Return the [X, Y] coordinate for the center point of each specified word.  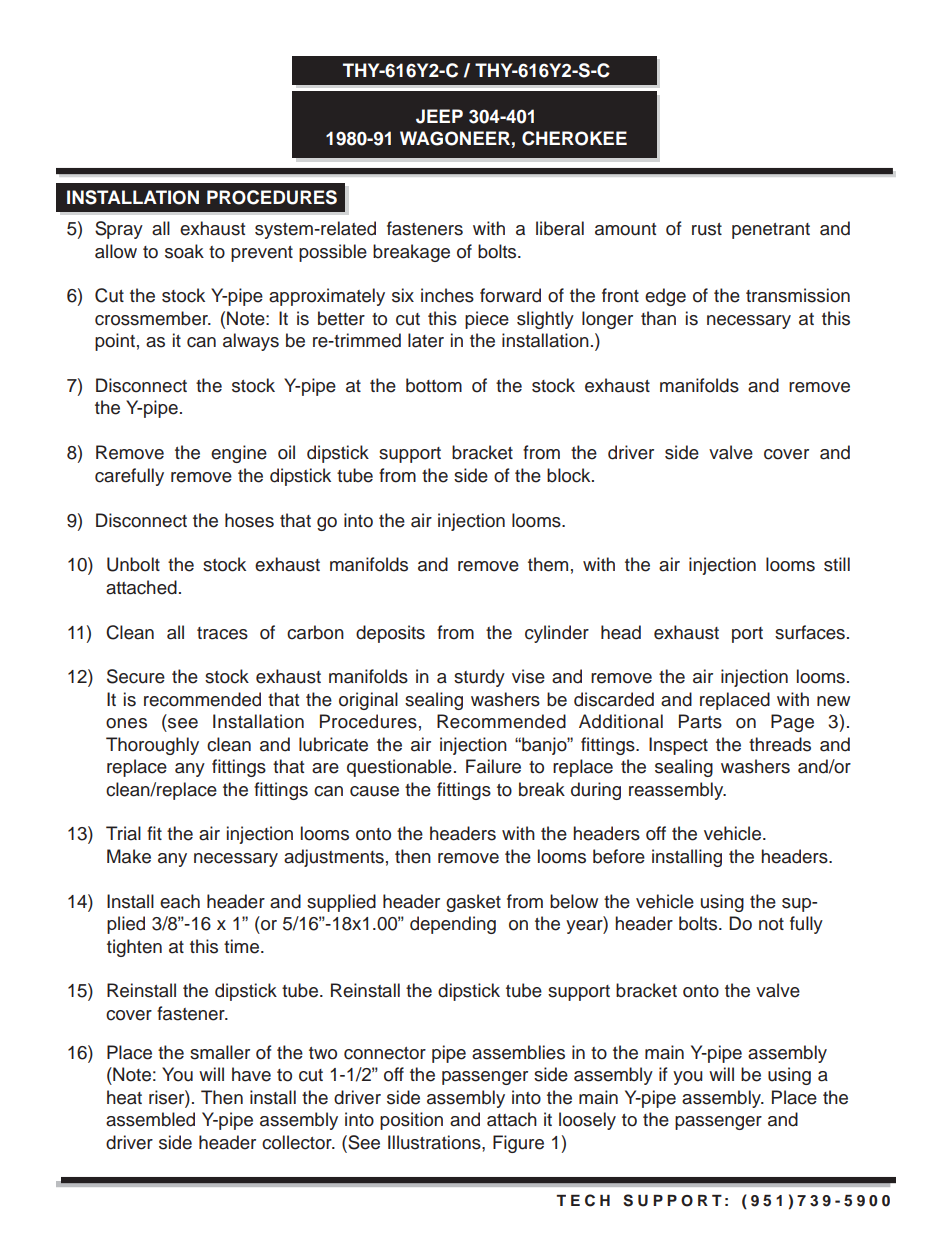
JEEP [439, 116]
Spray [119, 230]
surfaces [810, 632]
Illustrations [435, 1142]
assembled [150, 1119]
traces [222, 633]
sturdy [479, 678]
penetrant [771, 231]
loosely [587, 1121]
